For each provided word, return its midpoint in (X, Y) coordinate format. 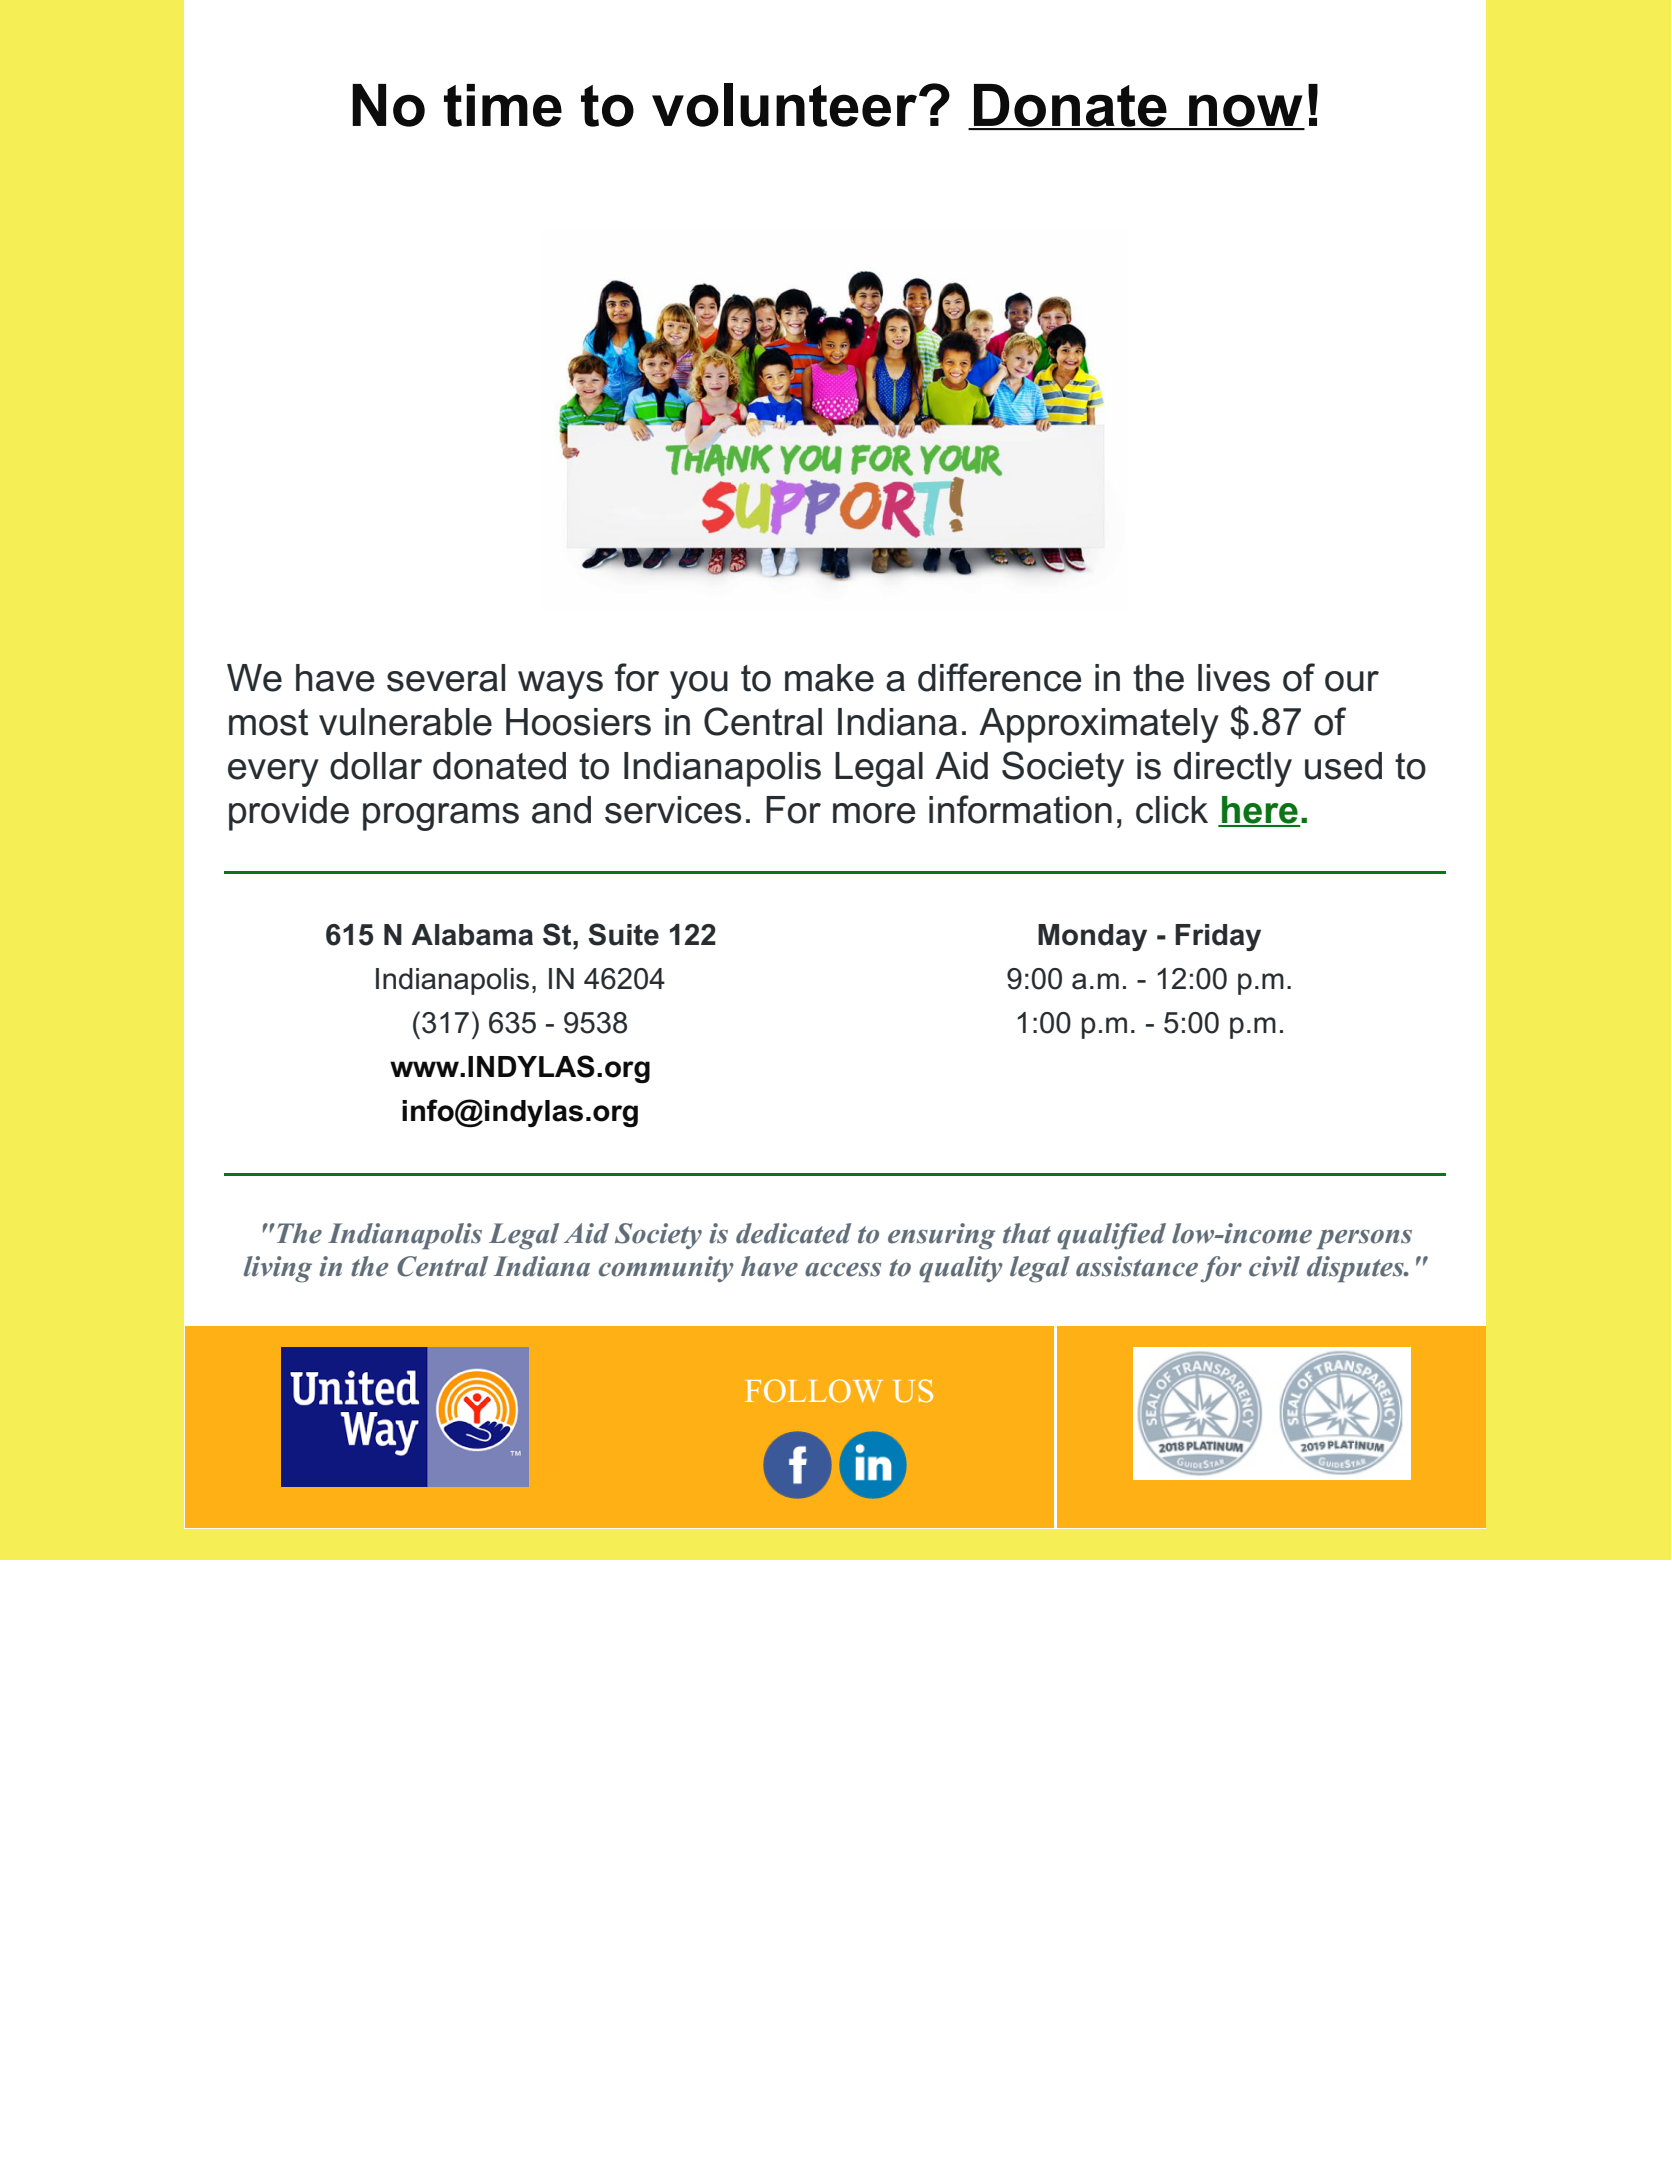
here (1260, 811)
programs (441, 817)
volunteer (784, 105)
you (699, 685)
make (829, 678)
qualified (1111, 1236)
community (666, 1269)
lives (1234, 678)
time (503, 105)
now (1246, 112)
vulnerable (405, 722)
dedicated (793, 1233)
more (874, 813)
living (278, 1269)
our (1352, 681)
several (446, 678)
